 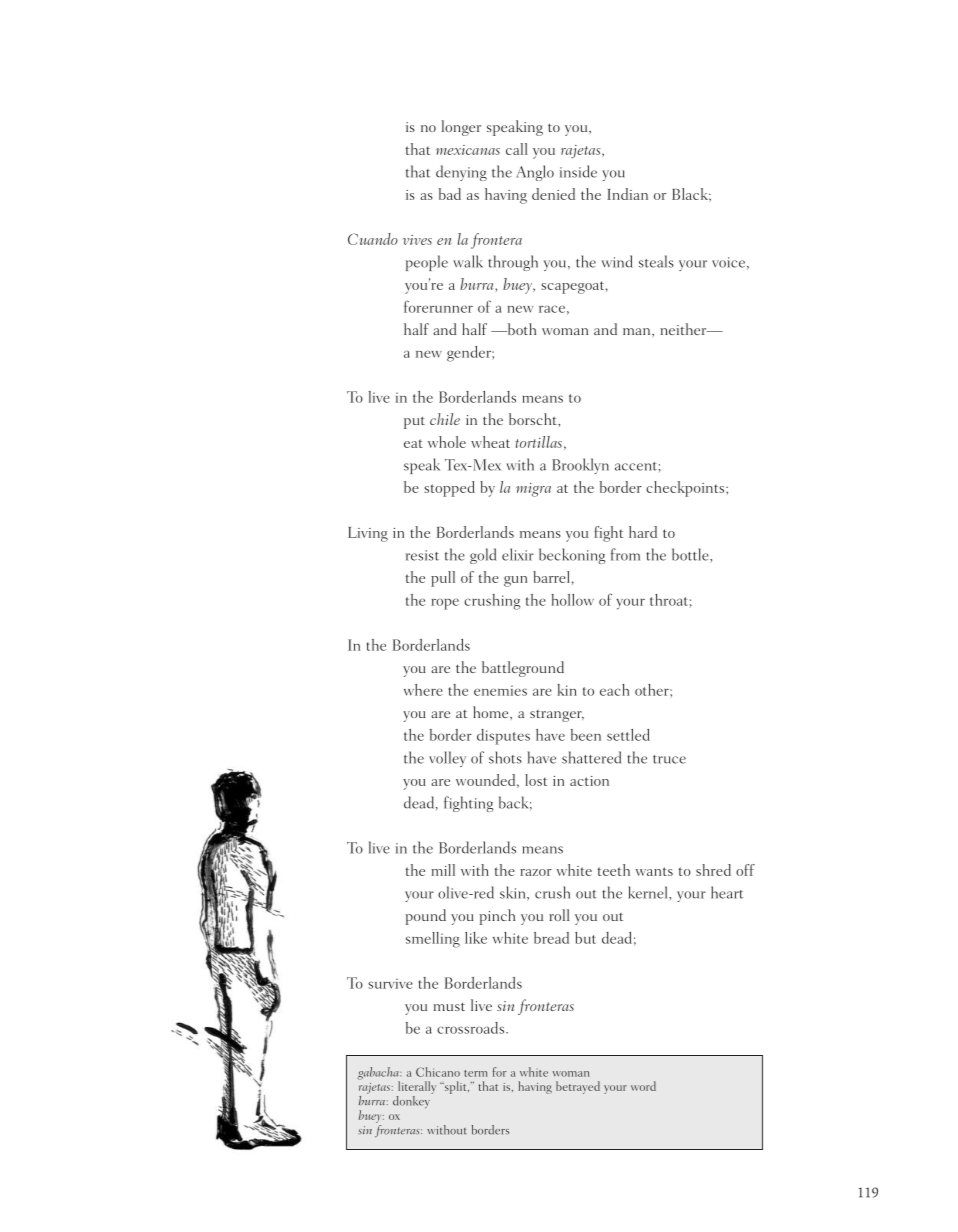 I want to click on literally, so click(x=417, y=1087).
